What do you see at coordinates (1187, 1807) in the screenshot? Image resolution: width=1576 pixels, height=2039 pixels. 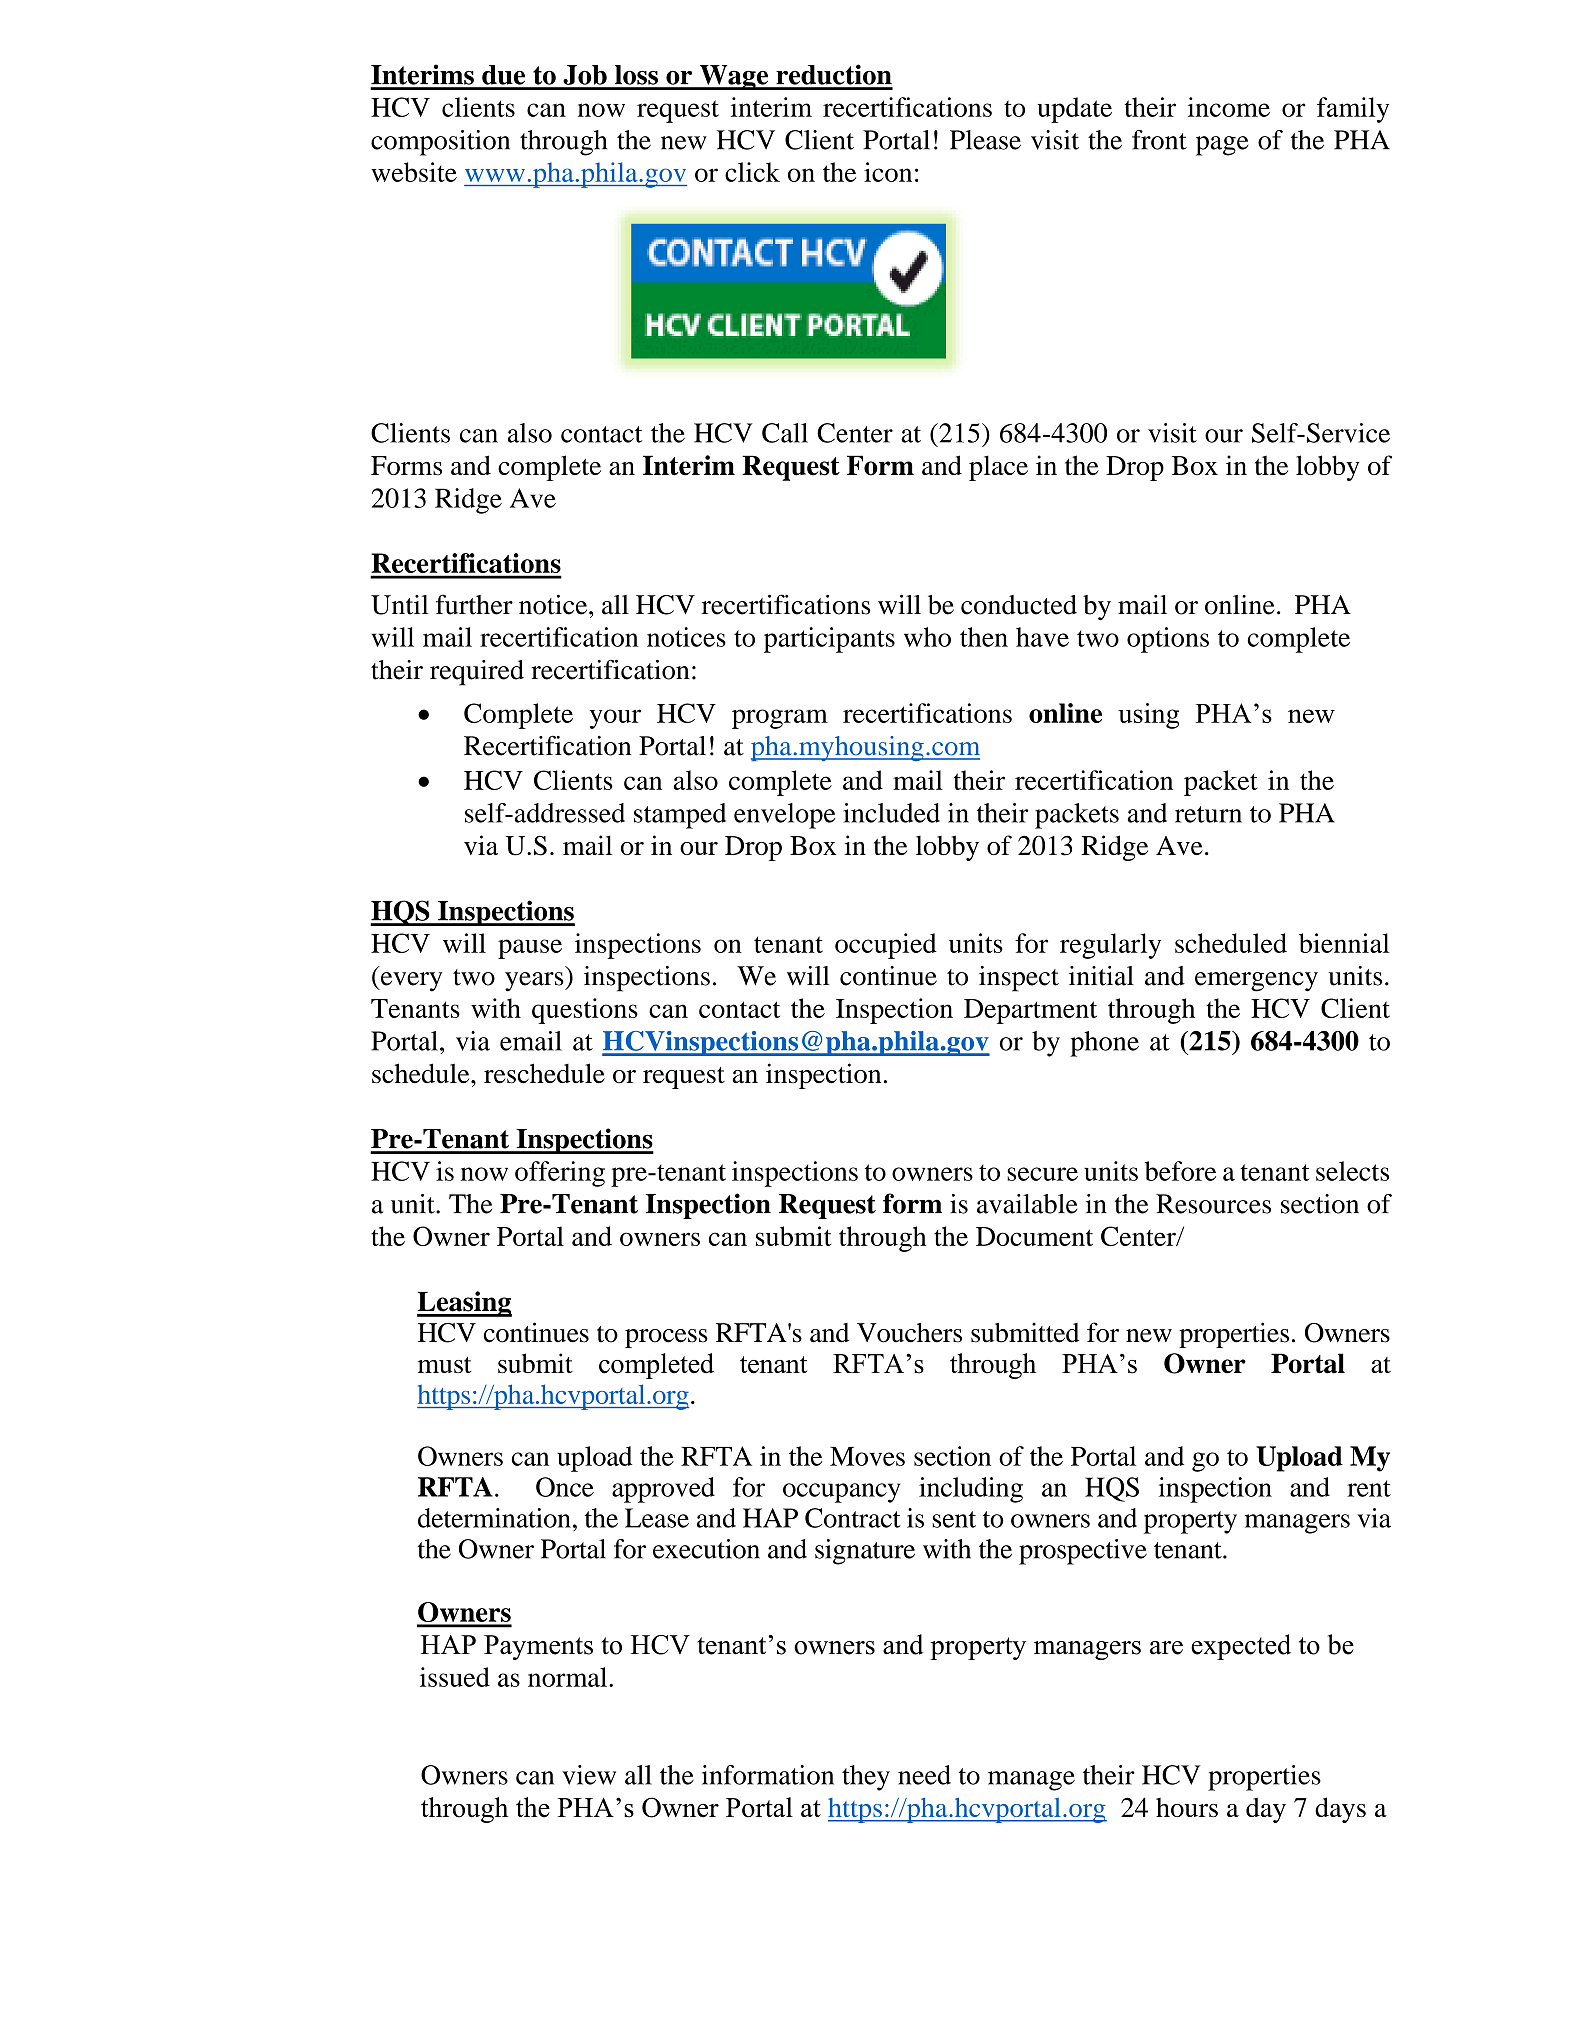 I see `hours` at bounding box center [1187, 1807].
